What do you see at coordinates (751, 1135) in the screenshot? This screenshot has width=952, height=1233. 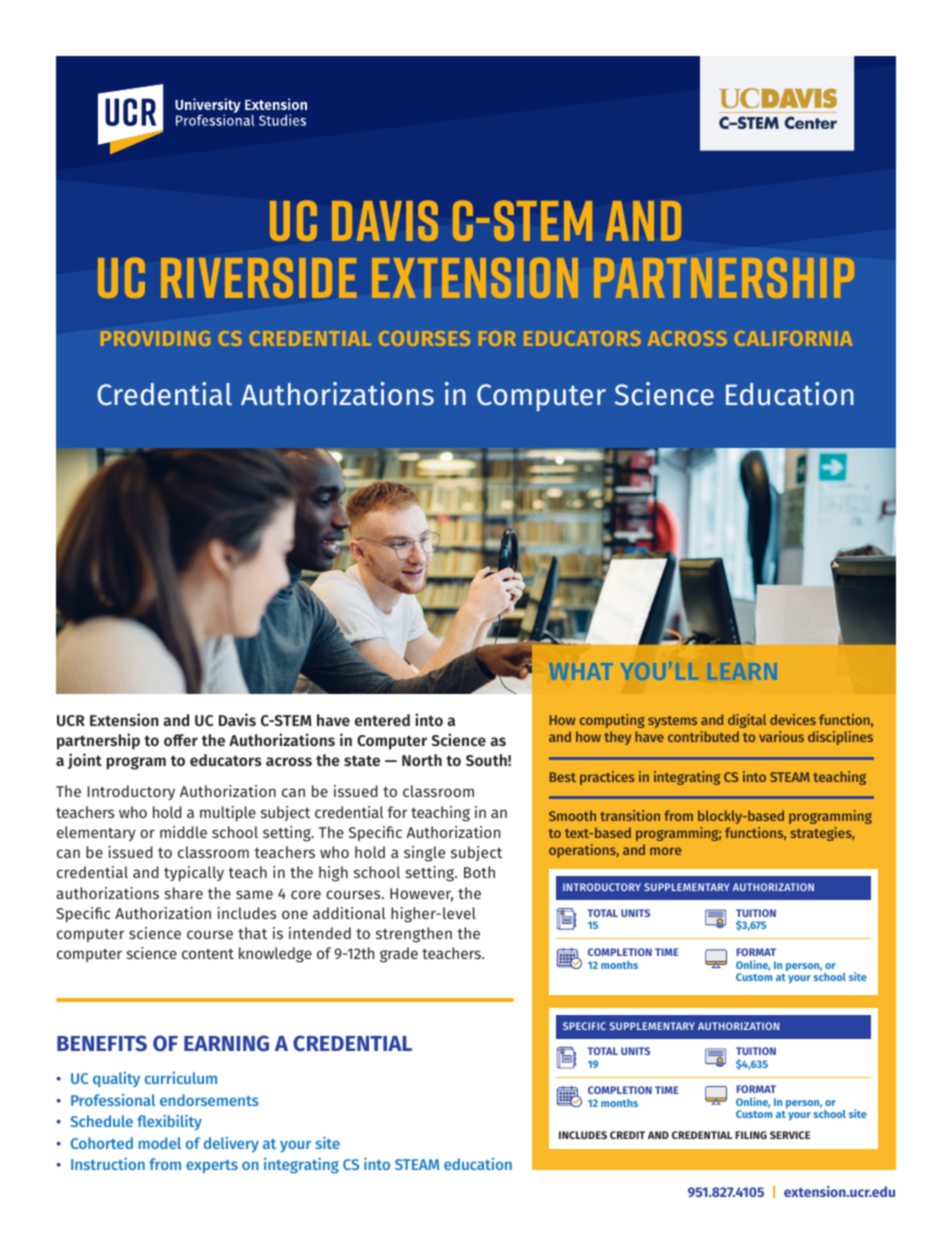 I see `FILING` at bounding box center [751, 1135].
